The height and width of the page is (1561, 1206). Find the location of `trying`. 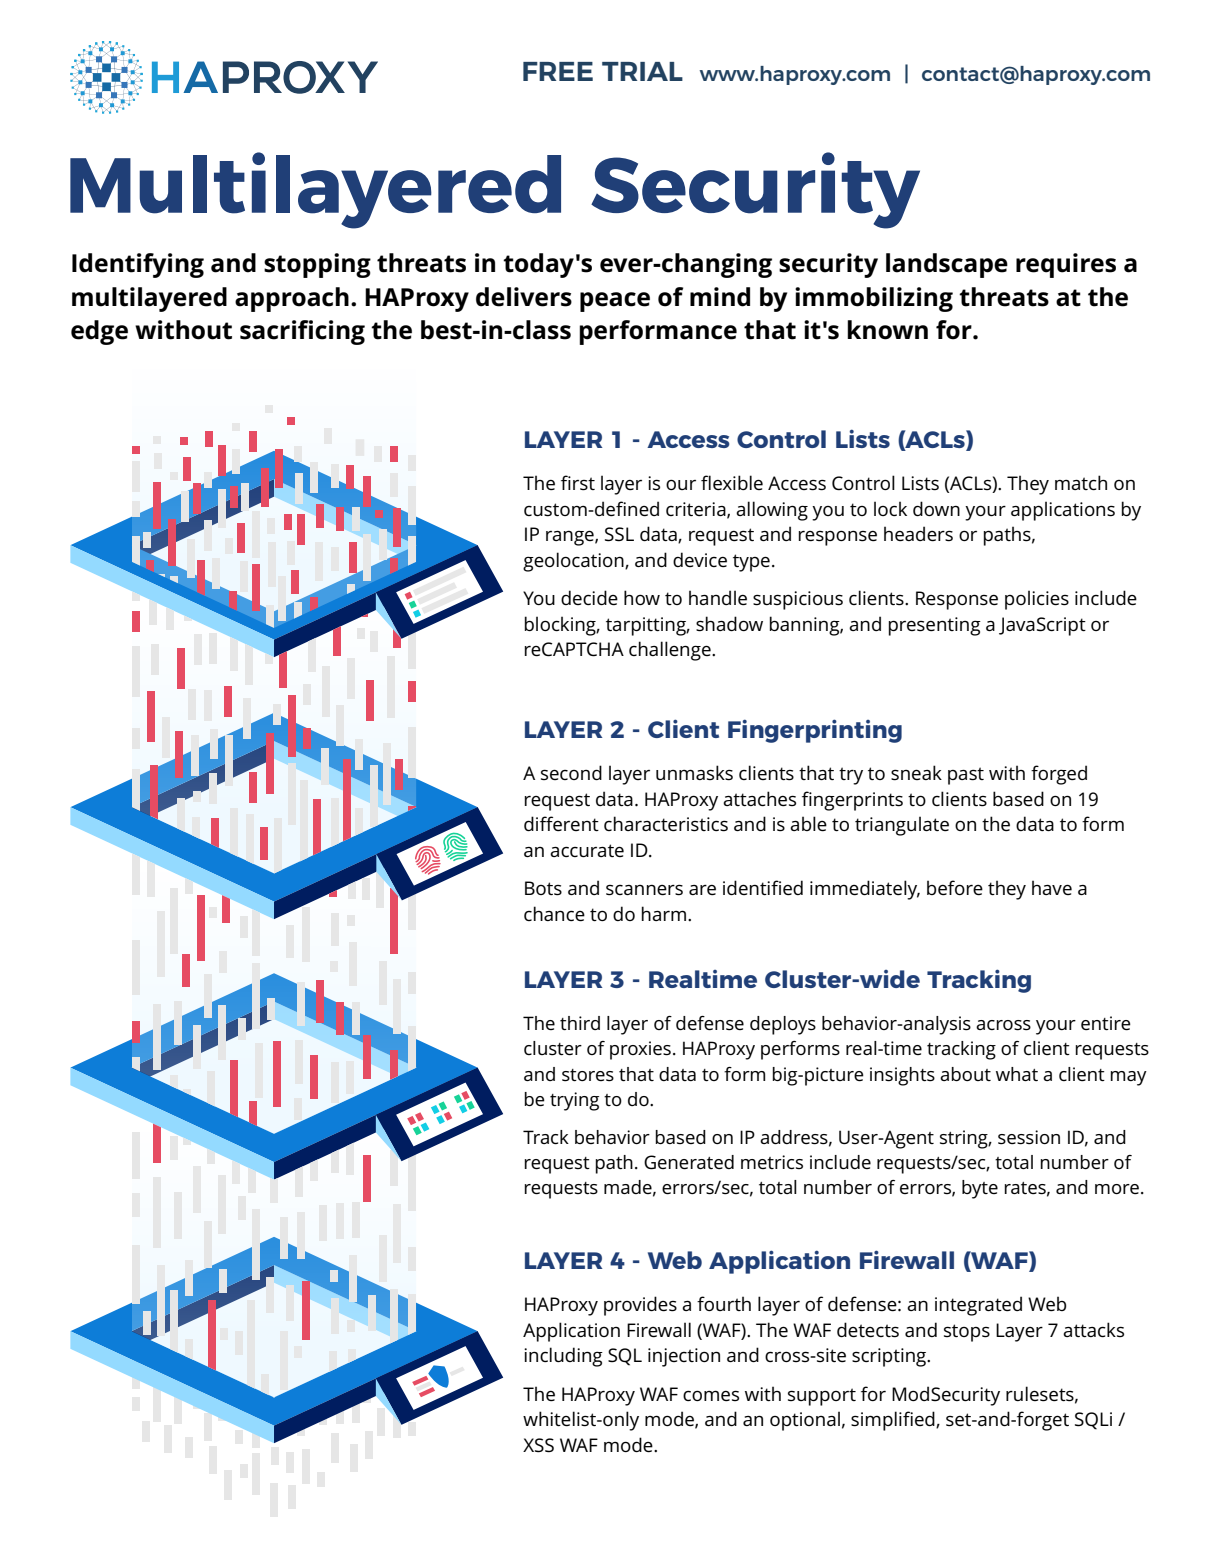

trying is located at coordinates (574, 1101).
